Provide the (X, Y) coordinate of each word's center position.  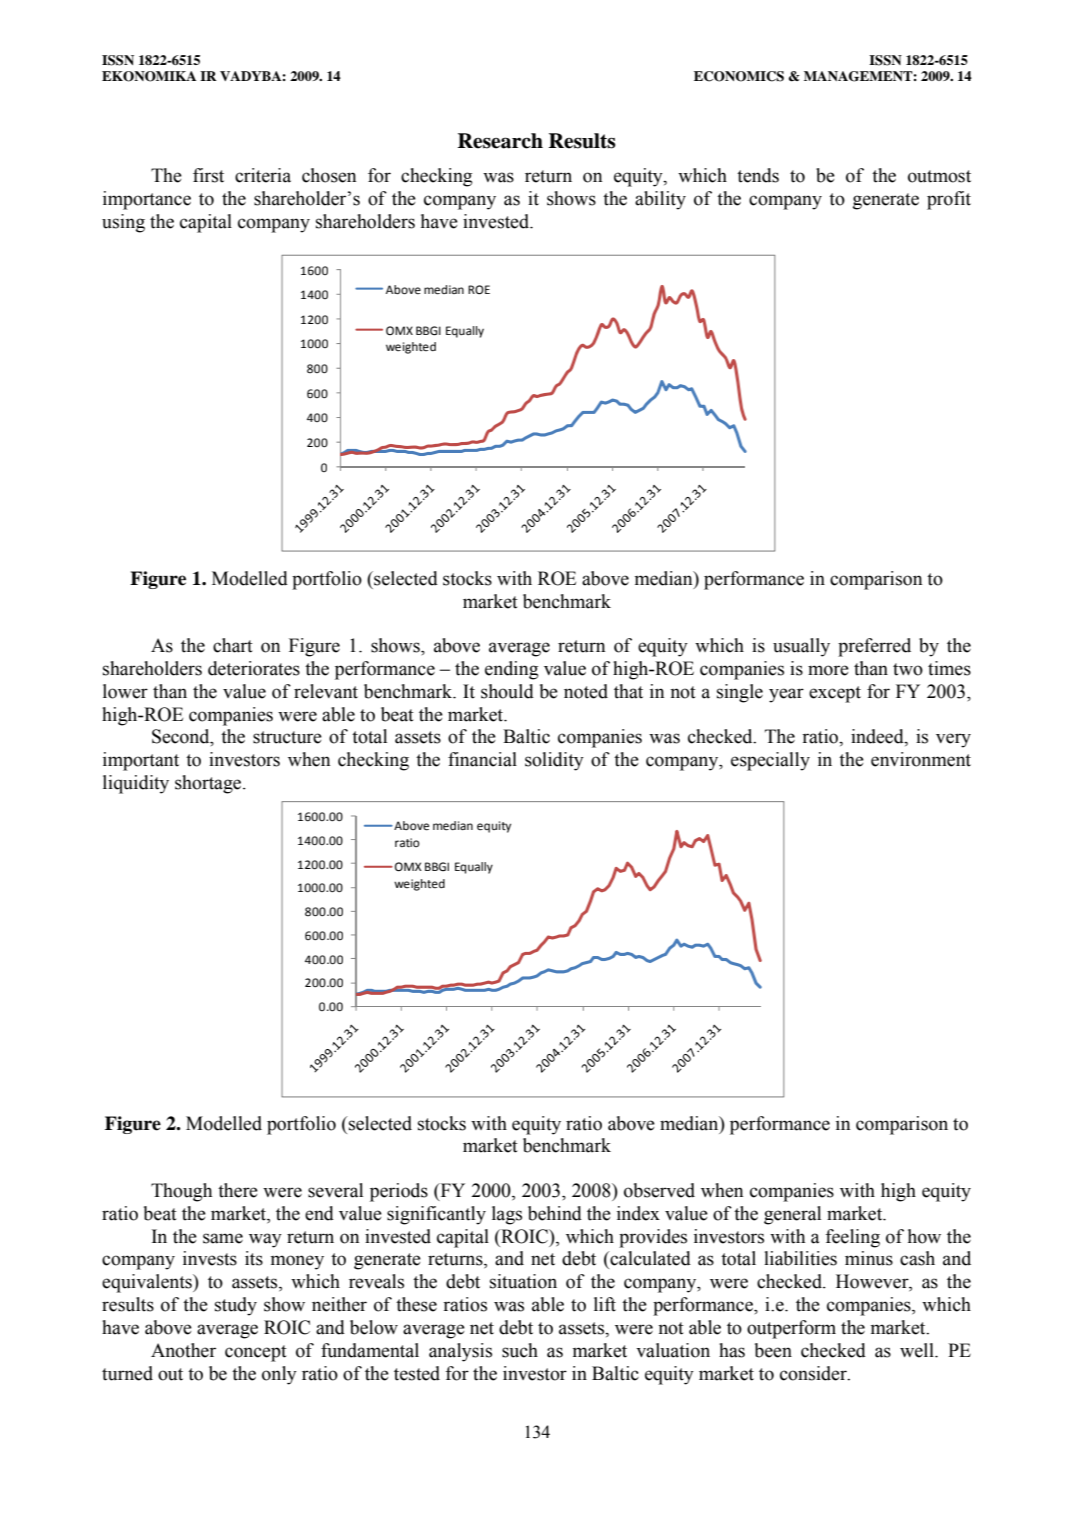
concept (256, 1353)
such (520, 1350)
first (208, 175)
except (835, 694)
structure (287, 737)
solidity (554, 761)
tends (758, 175)
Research (500, 141)
